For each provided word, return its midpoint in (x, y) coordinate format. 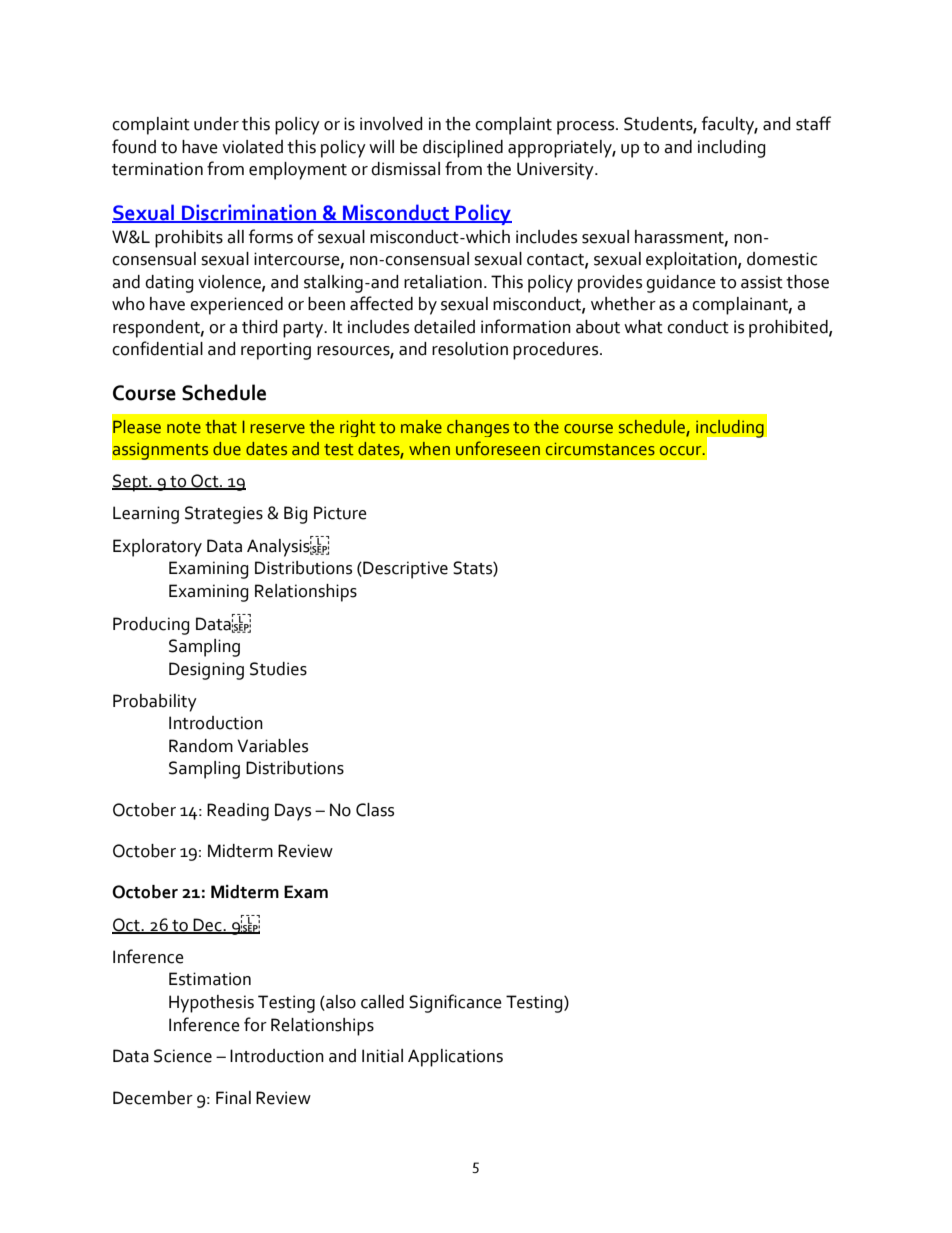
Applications (455, 1058)
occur (682, 451)
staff (813, 123)
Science (183, 1056)
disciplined (463, 149)
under (216, 124)
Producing (151, 626)
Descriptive (404, 570)
